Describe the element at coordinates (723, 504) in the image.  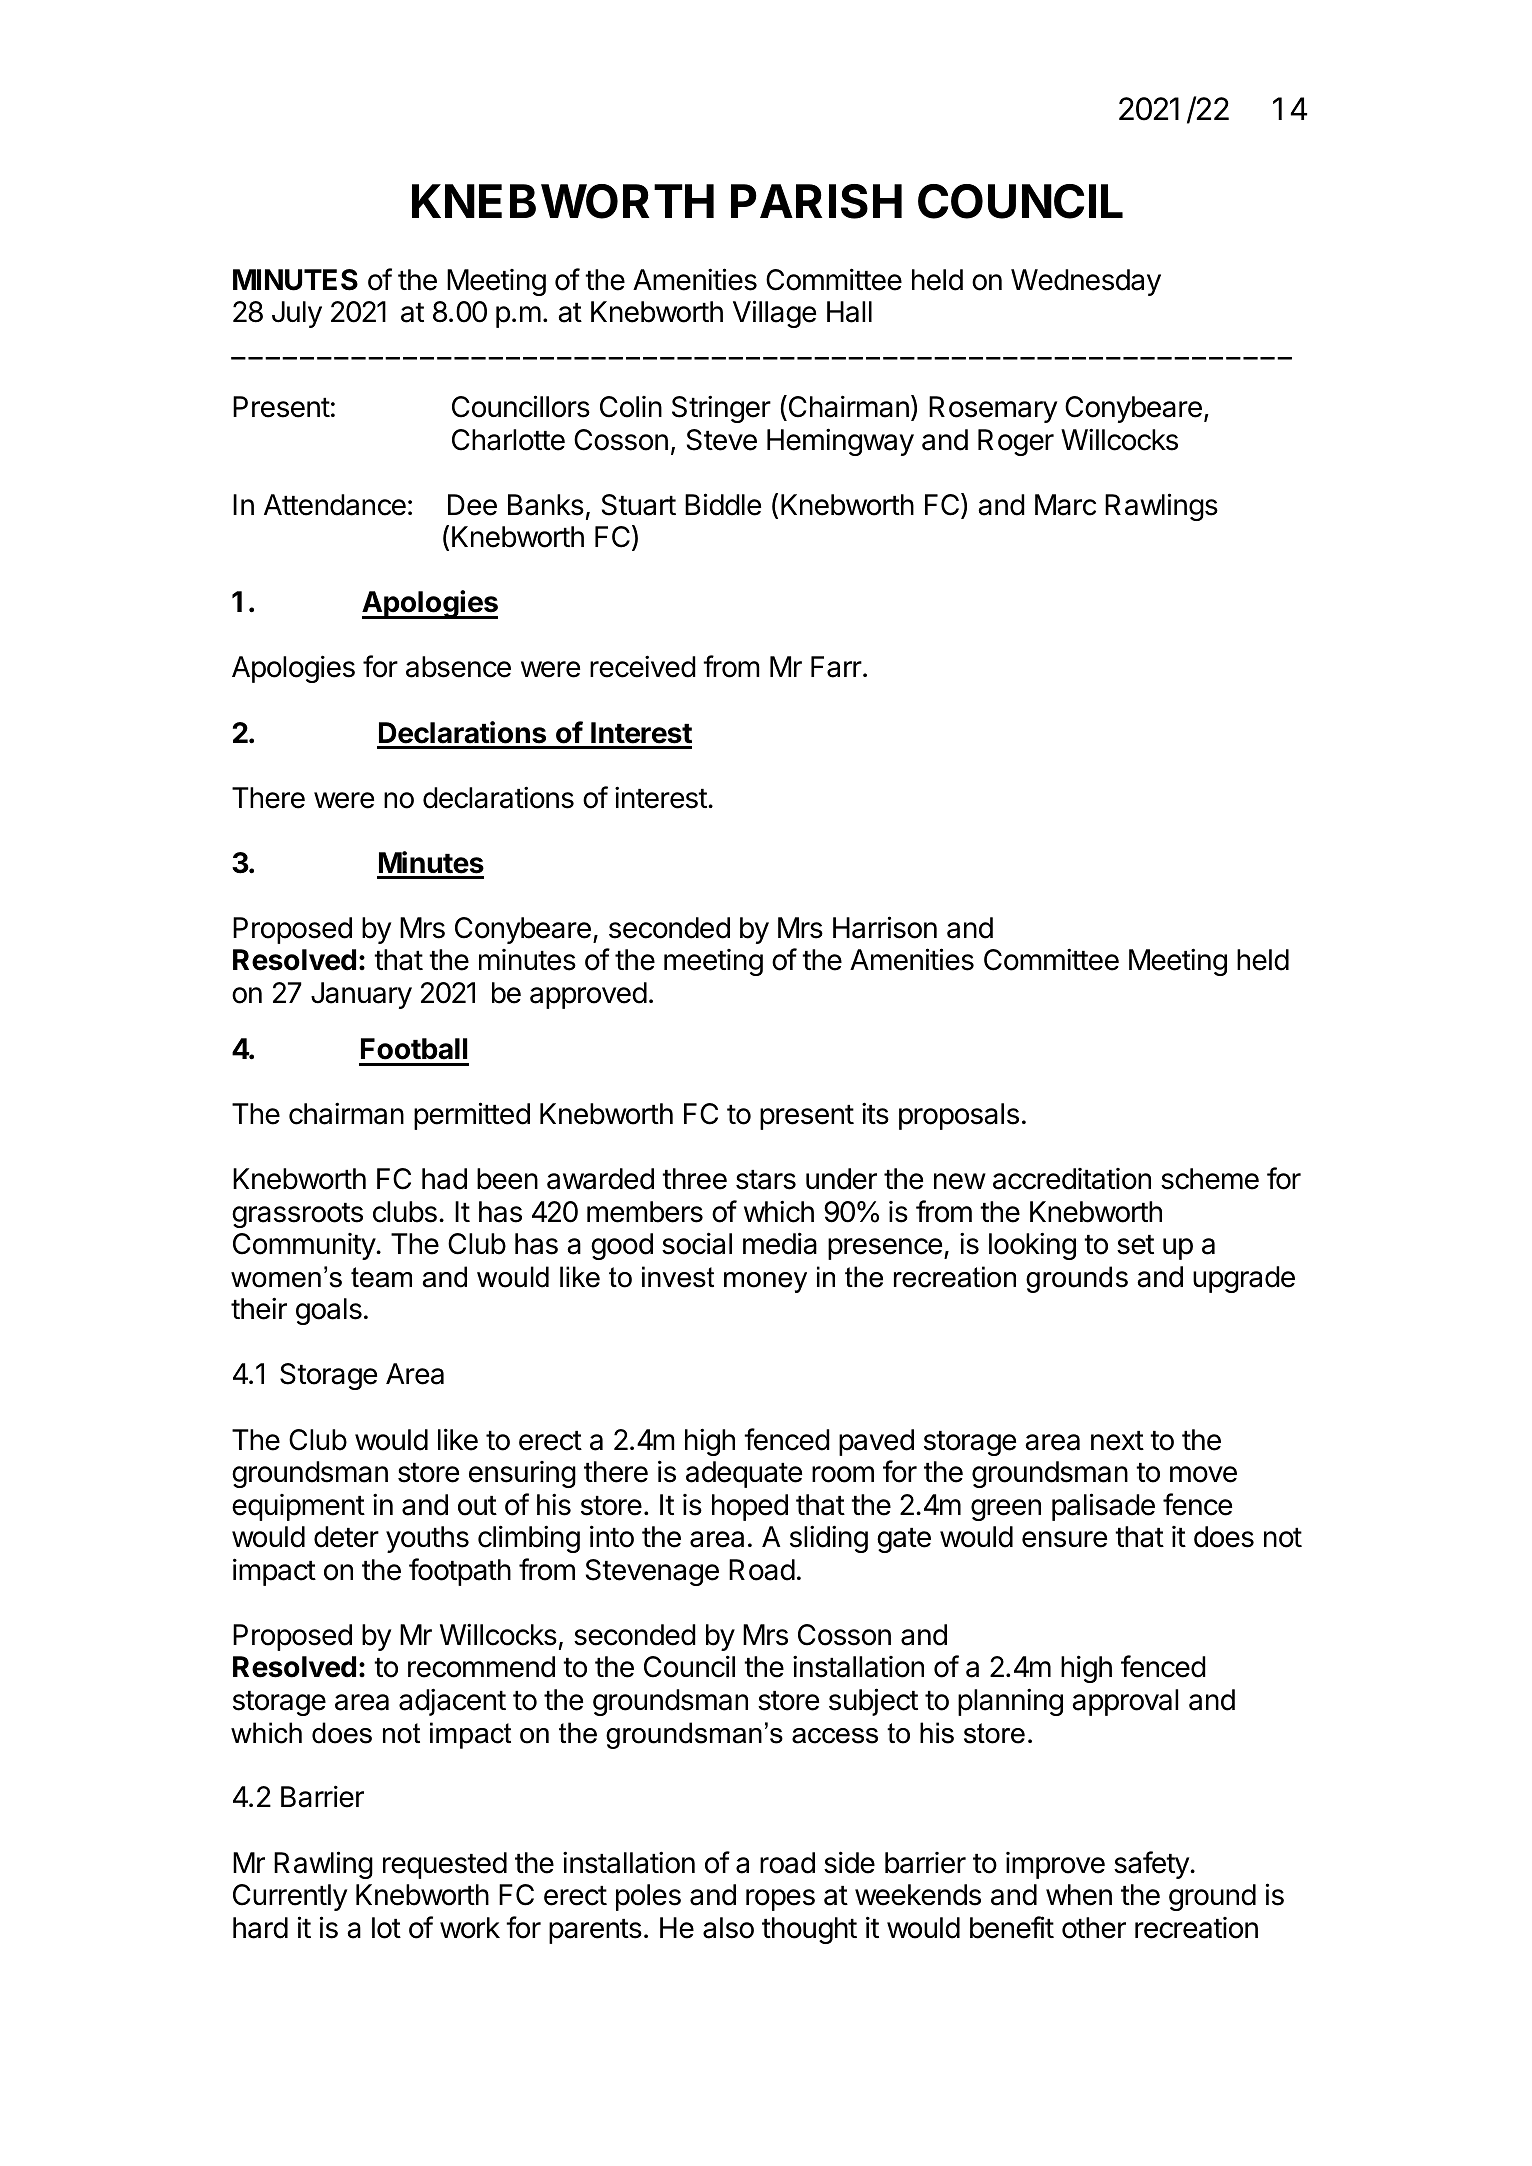
I see `Biddle` at that location.
